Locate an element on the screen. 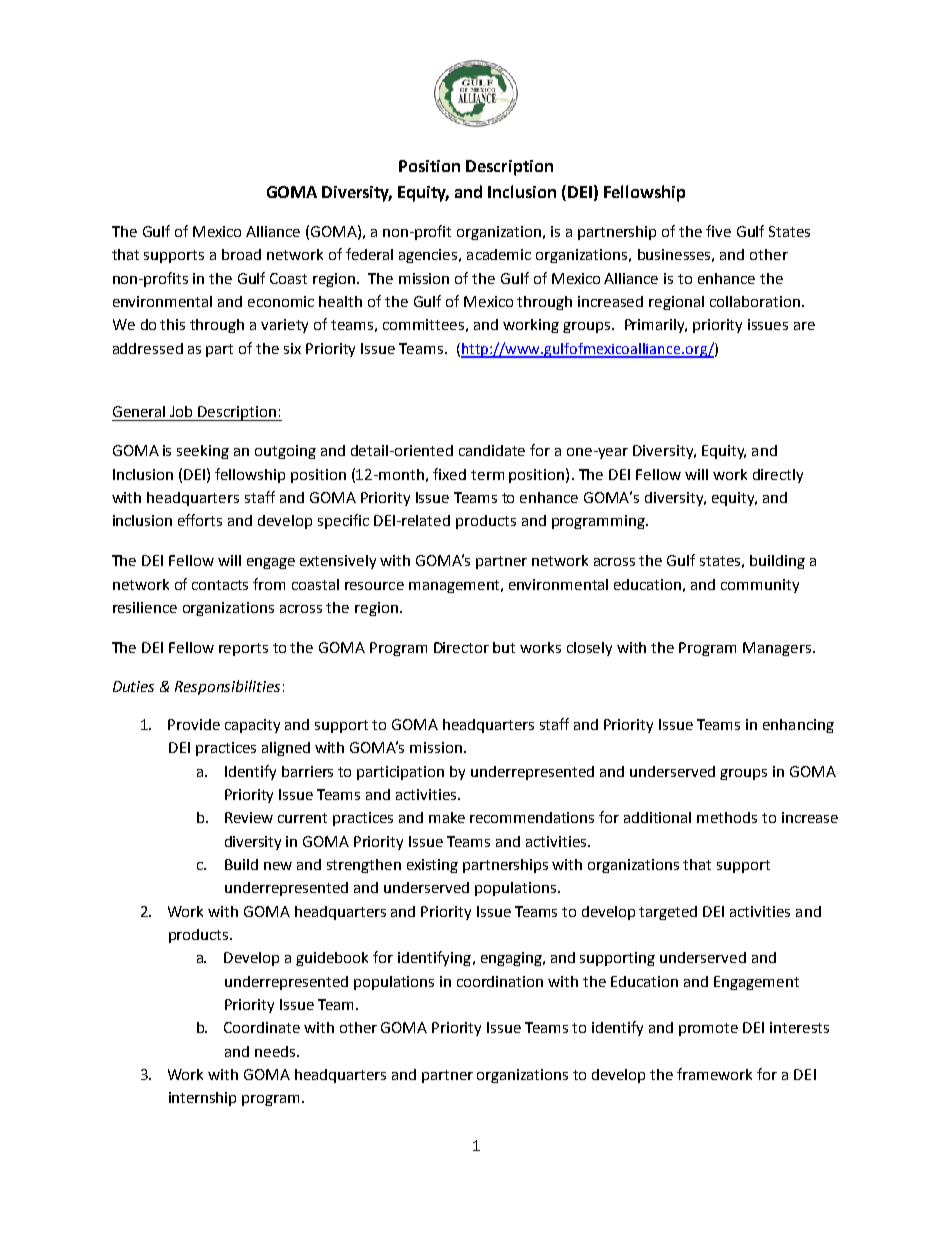 This screenshot has width=952, height=1233. community is located at coordinates (760, 586).
